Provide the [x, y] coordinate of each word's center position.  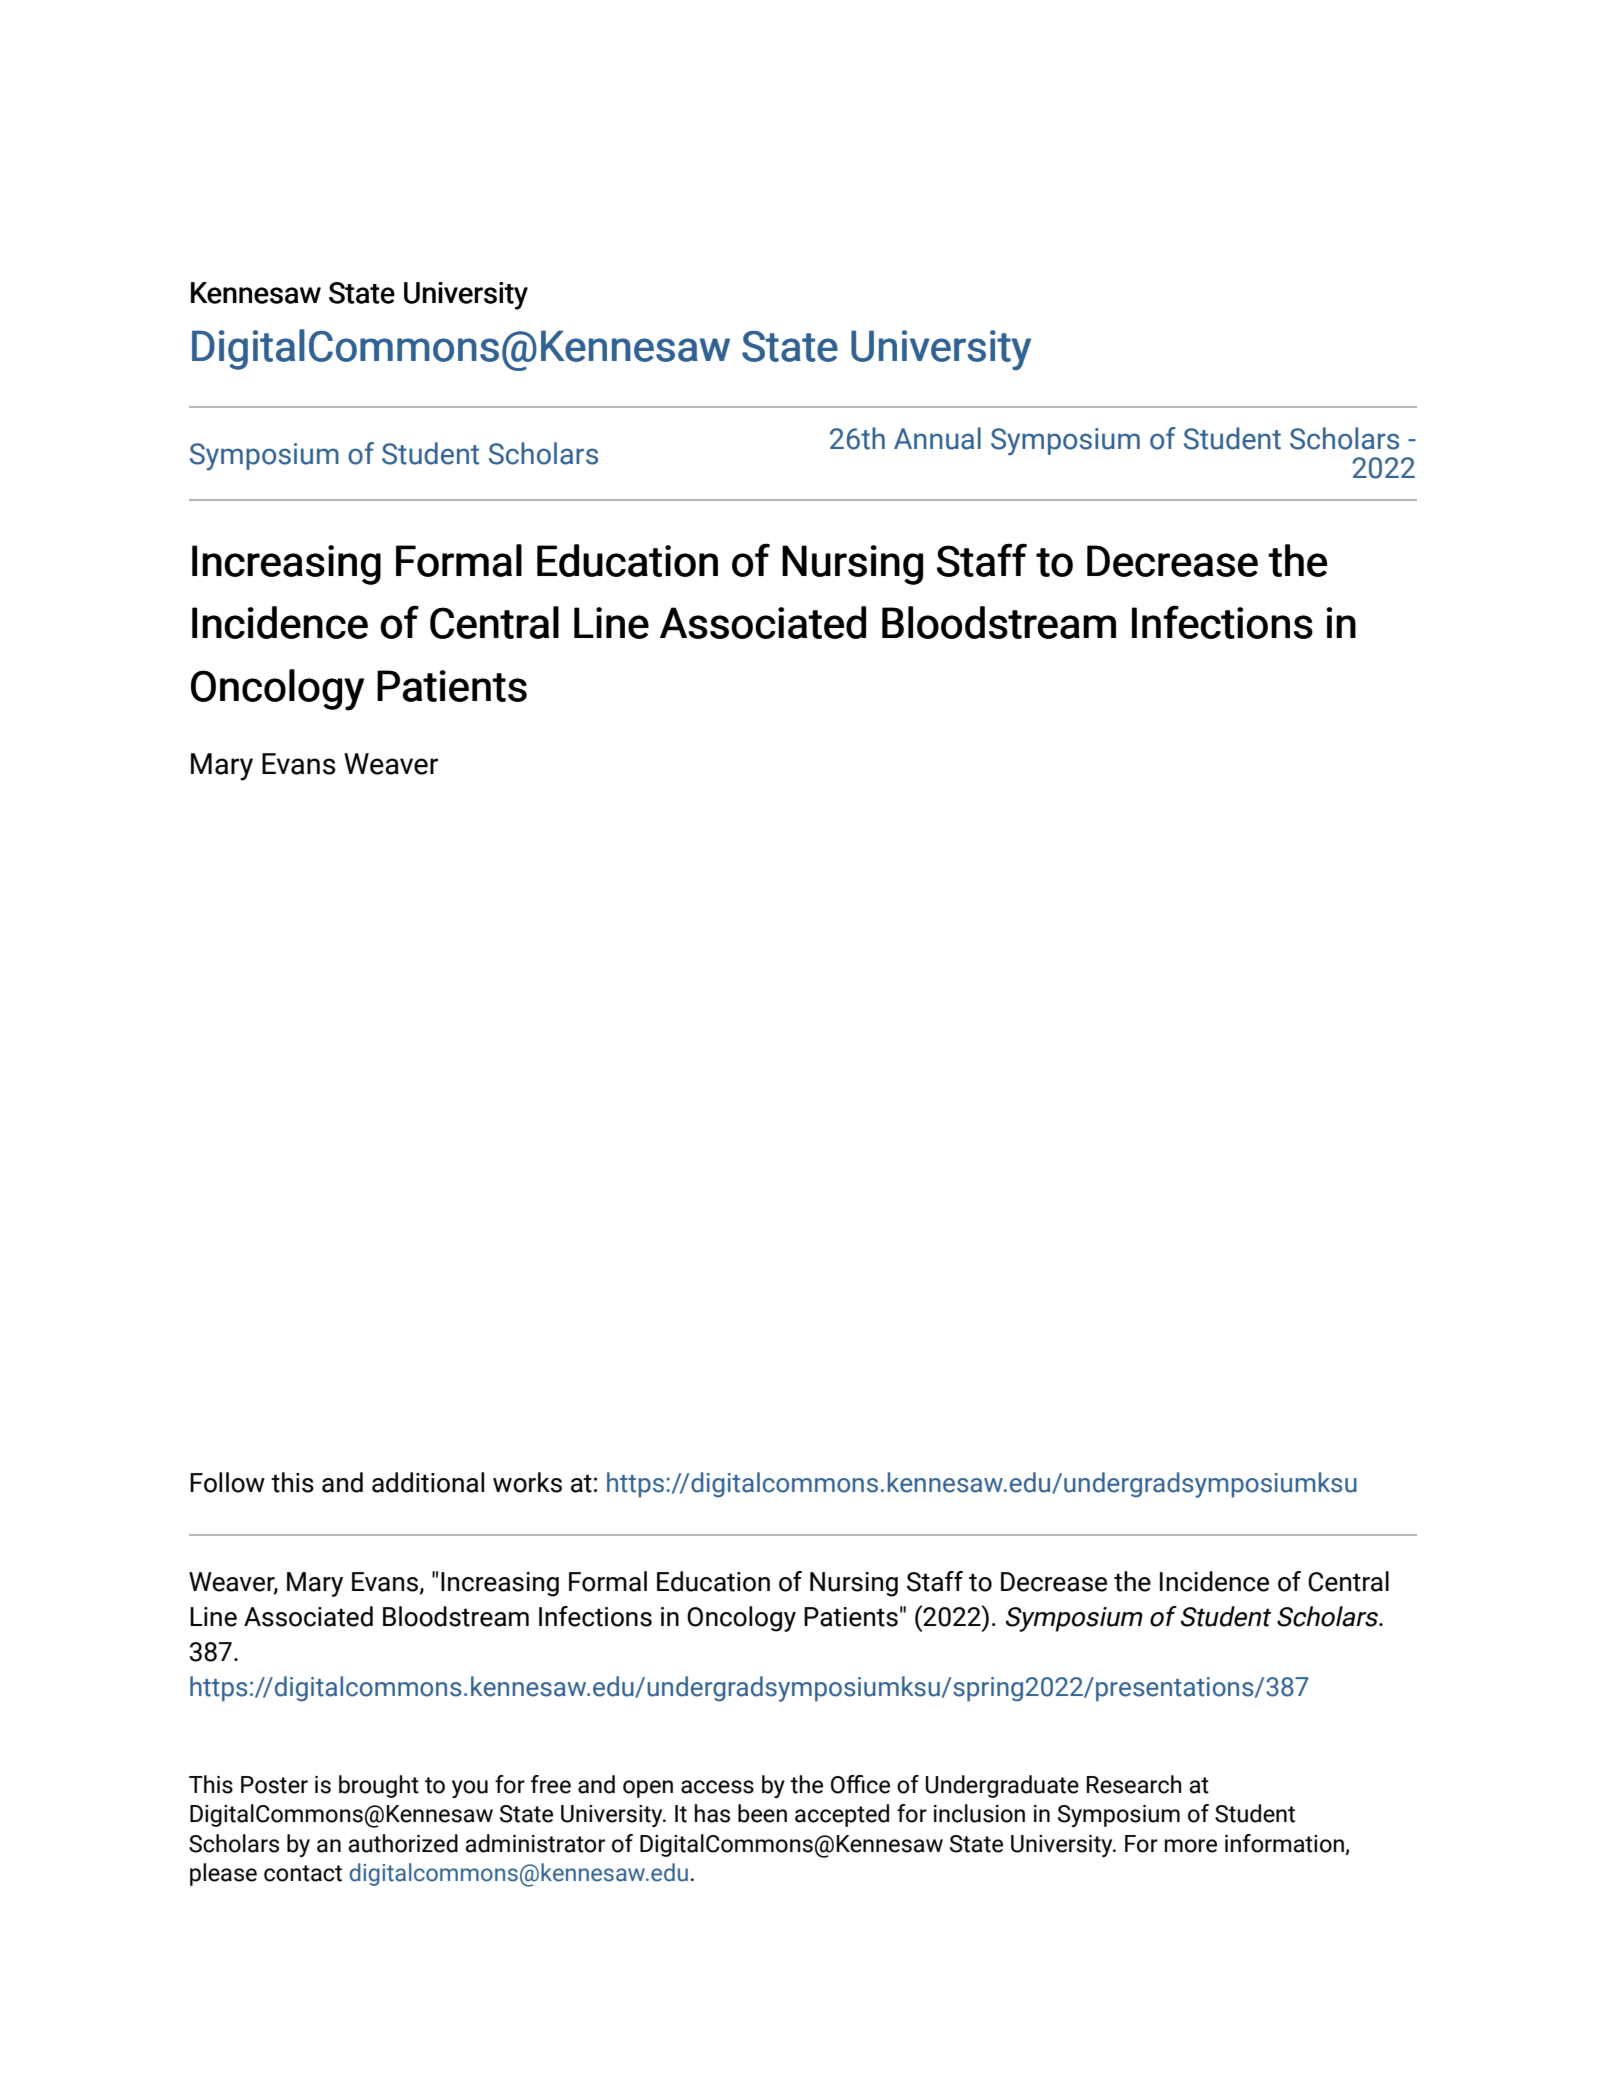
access [717, 1787]
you [470, 1789]
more [1191, 1846]
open [648, 1789]
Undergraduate [1002, 1786]
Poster [274, 1785]
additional [428, 1482]
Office [860, 1784]
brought [379, 1786]
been [762, 1813]
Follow [227, 1482]
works [527, 1482]
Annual [937, 438]
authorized [403, 1843]
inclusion [979, 1813]
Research [1134, 1784]
